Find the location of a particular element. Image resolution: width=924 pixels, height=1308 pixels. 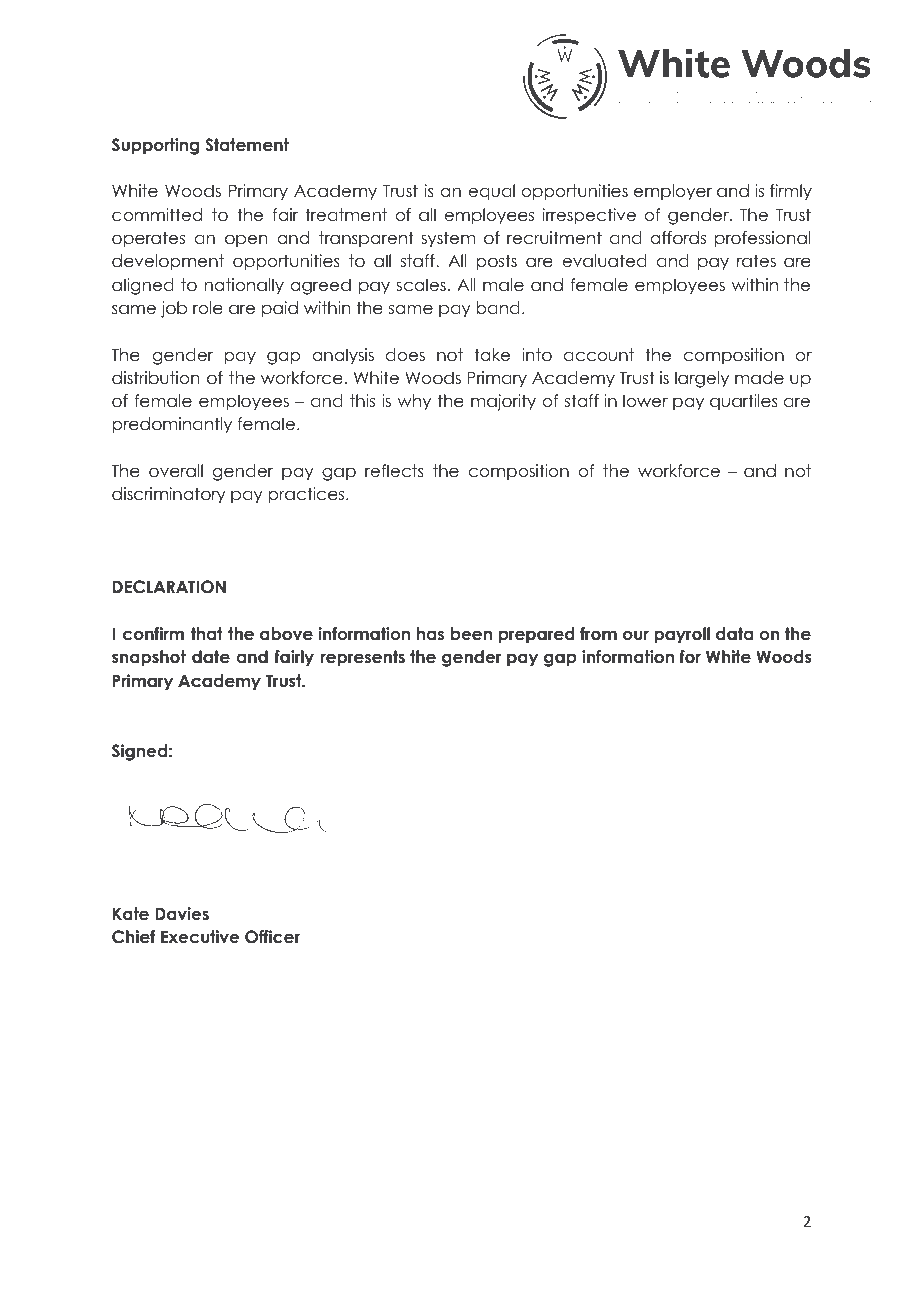

data is located at coordinates (734, 634).
